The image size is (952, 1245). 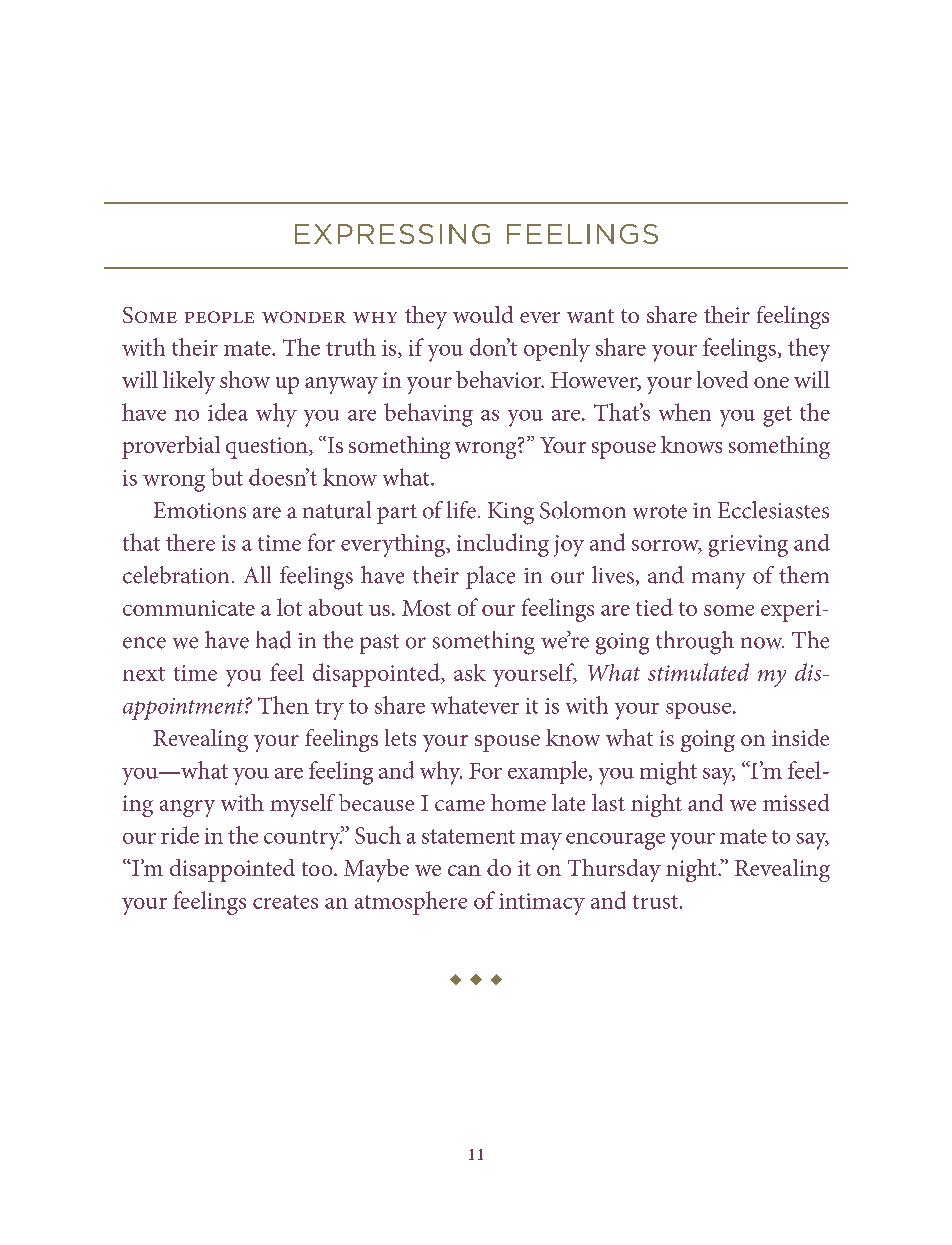 What do you see at coordinates (144, 674) in the screenshot?
I see `next` at bounding box center [144, 674].
